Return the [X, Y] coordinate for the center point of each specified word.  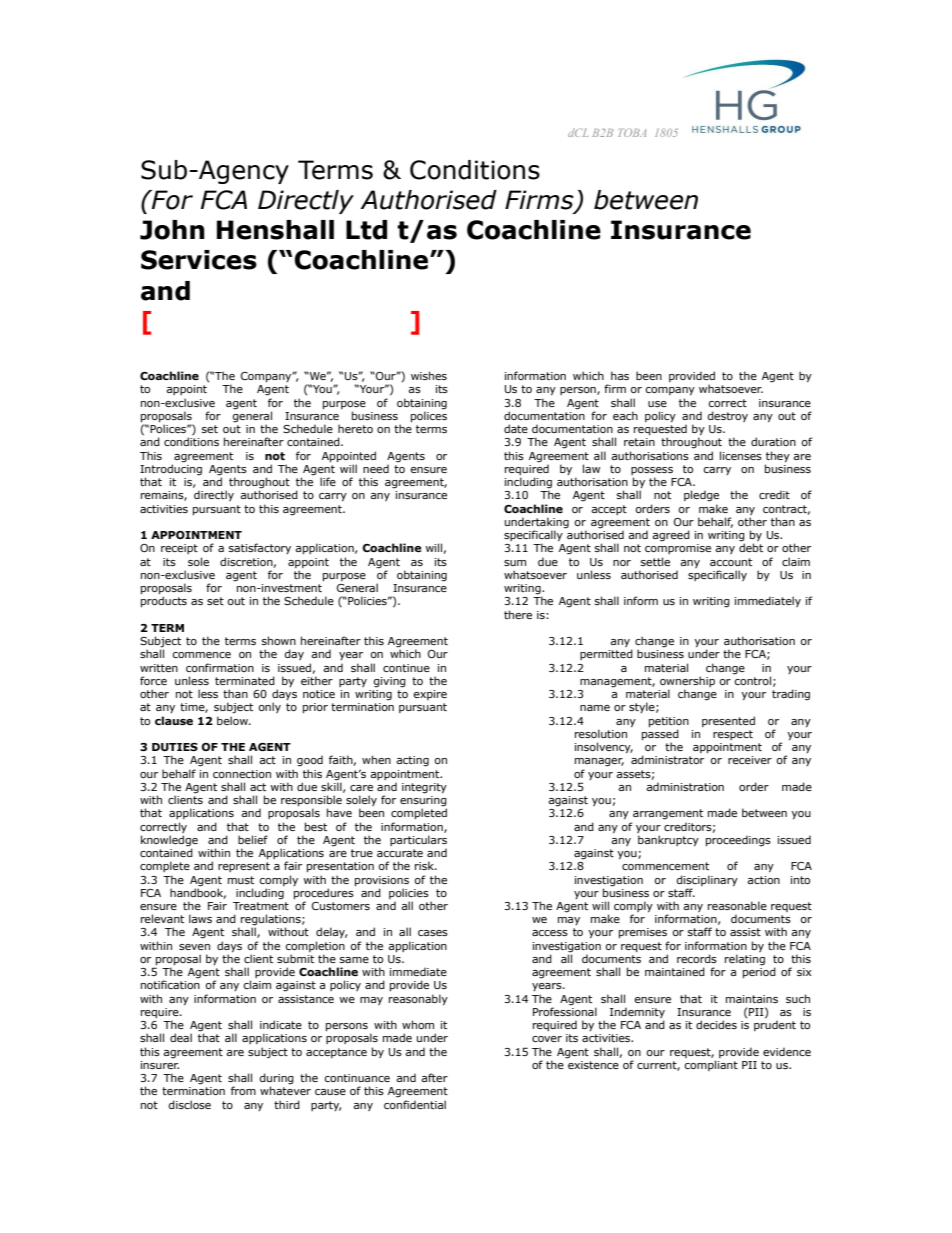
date [516, 428]
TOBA [632, 133]
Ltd [366, 230]
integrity [424, 788]
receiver [750, 760]
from [243, 1090]
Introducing [171, 470]
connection [242, 774]
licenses [741, 455]
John [172, 230]
